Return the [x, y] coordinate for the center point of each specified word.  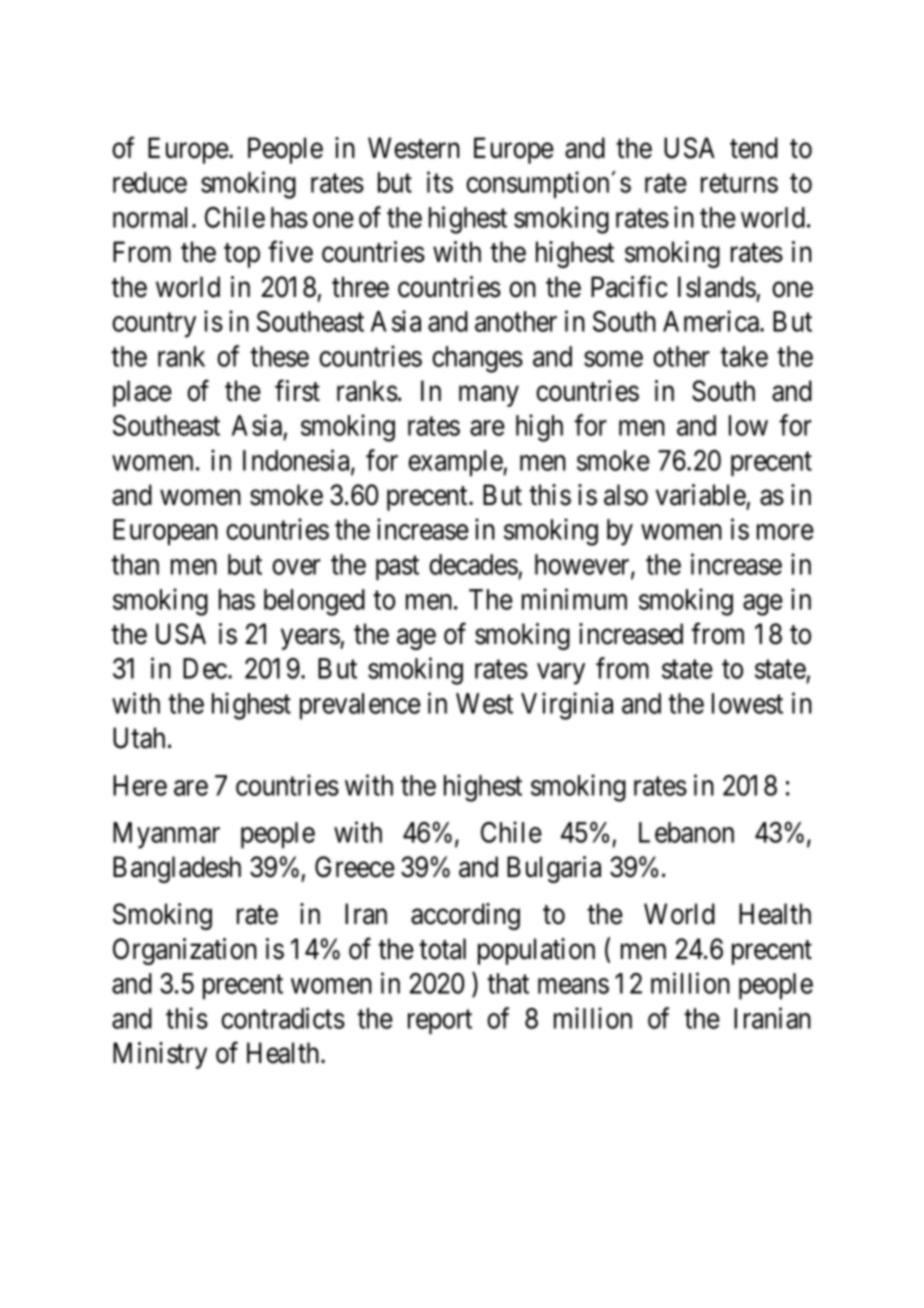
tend [754, 148]
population [536, 951]
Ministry [160, 1055]
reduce [150, 182]
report [440, 1022]
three [360, 287]
